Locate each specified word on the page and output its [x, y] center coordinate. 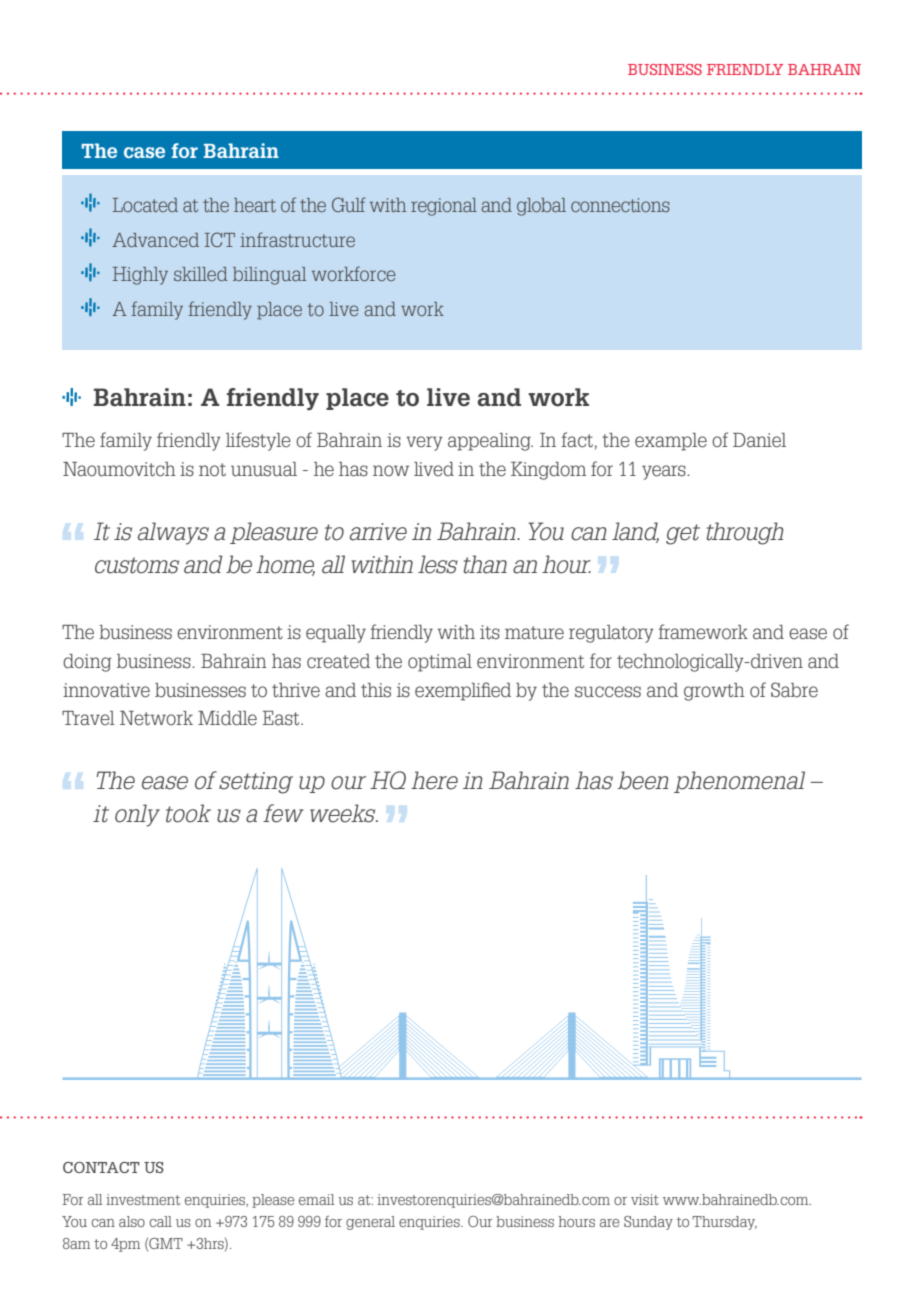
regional [444, 207]
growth [714, 692]
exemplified [463, 691]
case [144, 152]
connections [620, 205]
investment [143, 1199]
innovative [106, 690]
